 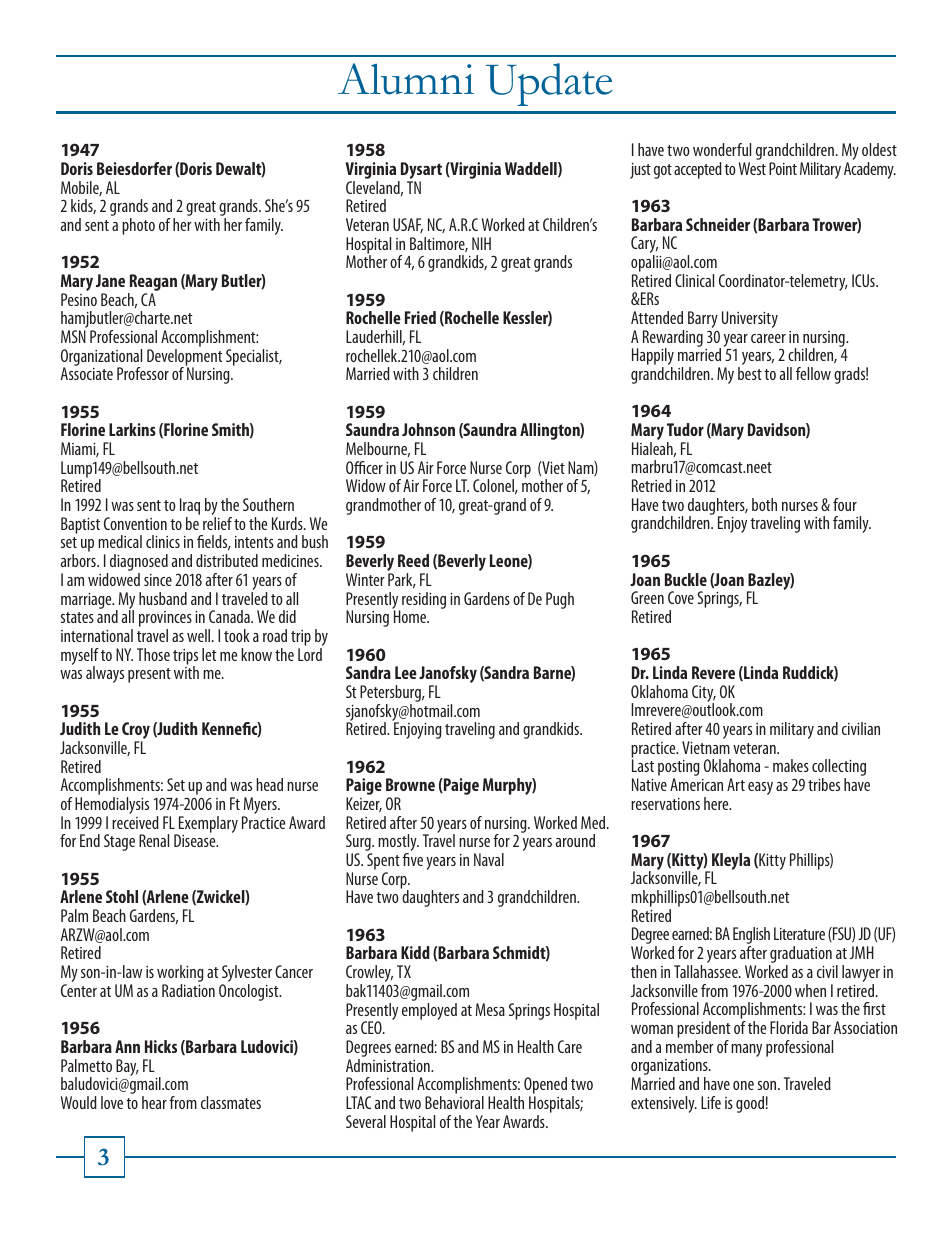 What do you see at coordinates (154, 840) in the screenshot?
I see `Renal` at bounding box center [154, 840].
